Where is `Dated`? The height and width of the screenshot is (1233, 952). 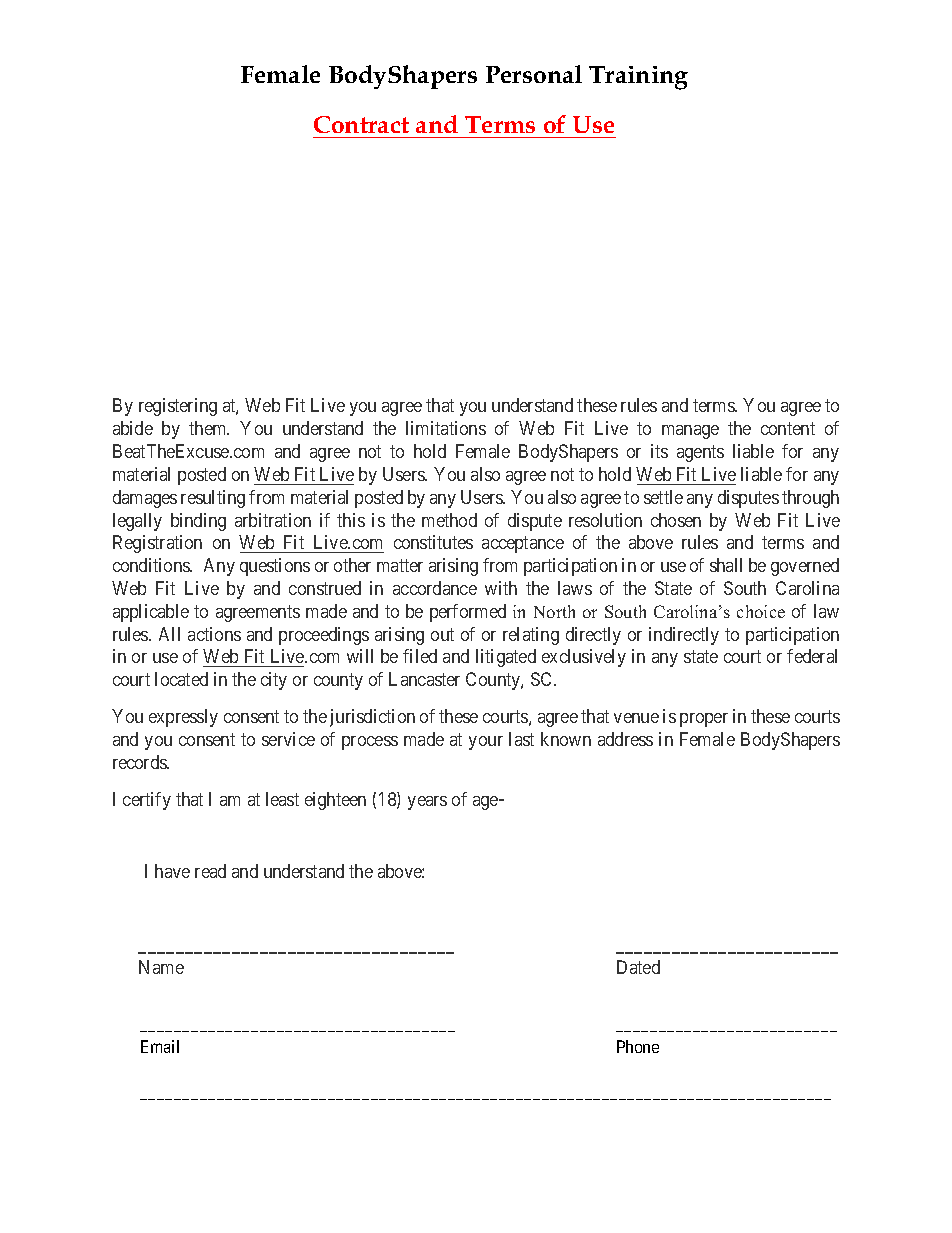
Dated is located at coordinates (638, 967).
